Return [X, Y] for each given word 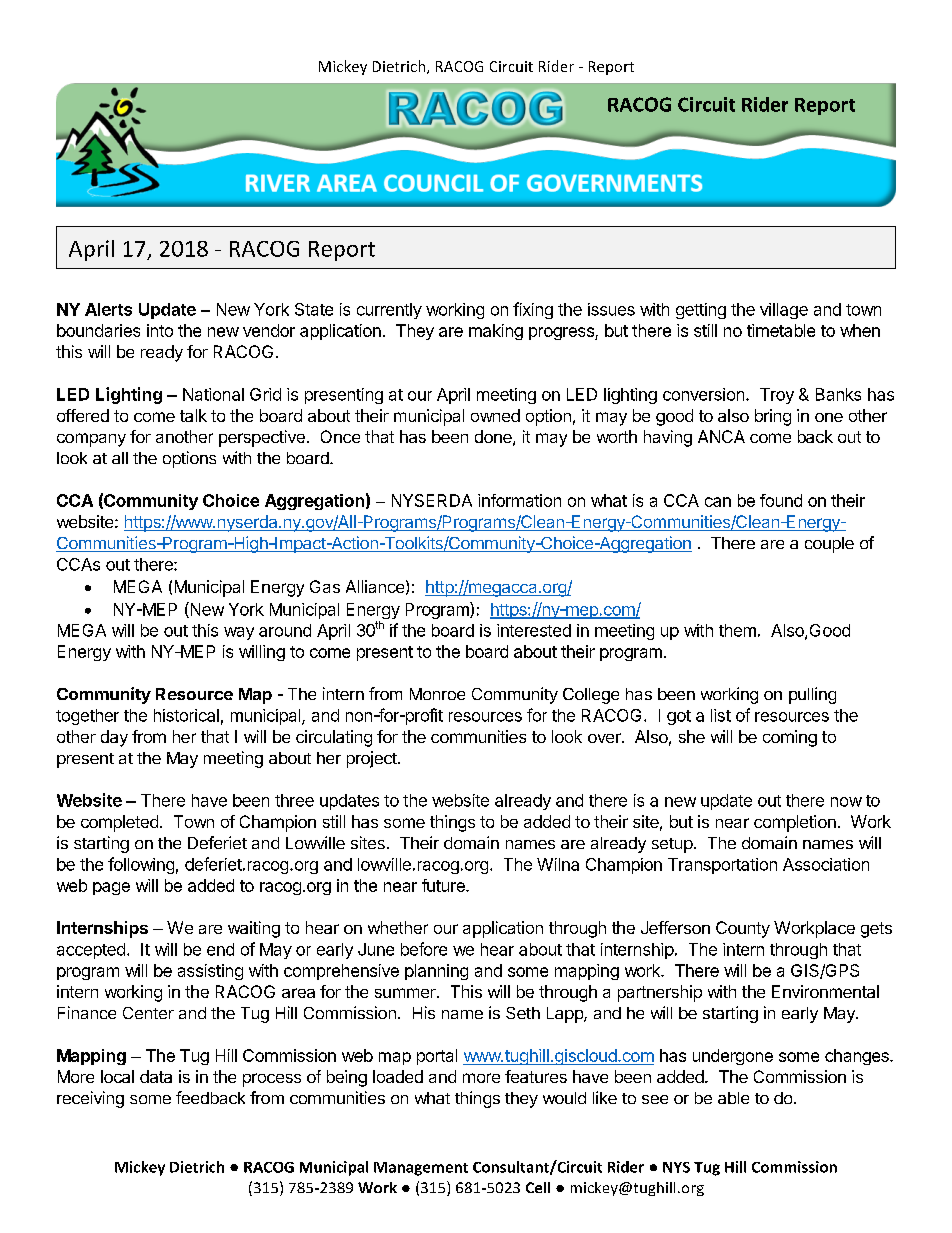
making [496, 332]
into [160, 330]
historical [186, 715]
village [784, 311]
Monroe [437, 694]
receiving [90, 1099]
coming [790, 738]
